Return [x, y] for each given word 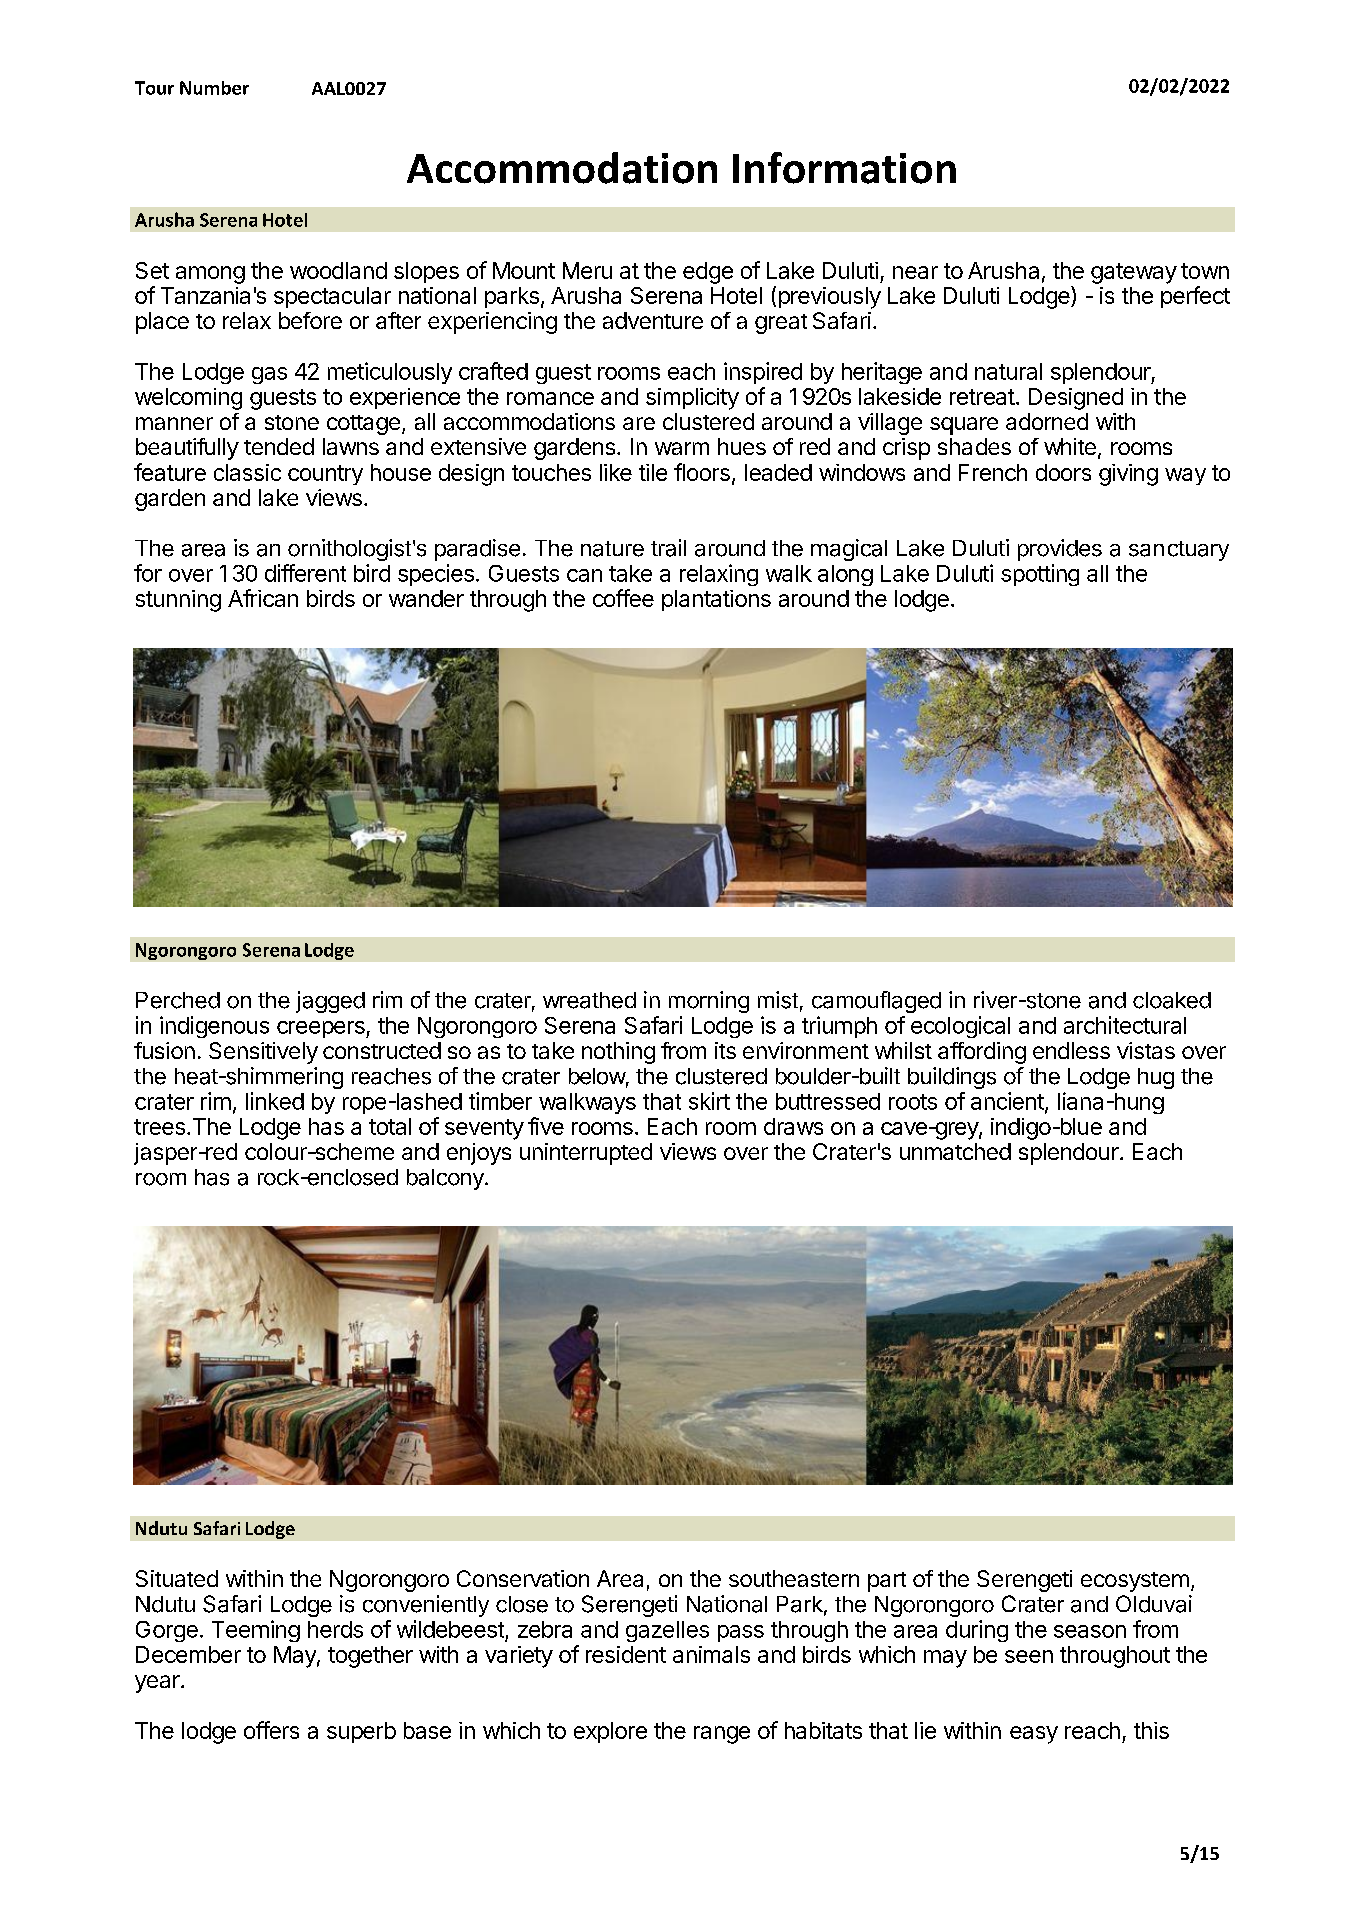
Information [844, 168]
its [725, 1050]
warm [682, 448]
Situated [177, 1578]
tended [279, 446]
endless [1071, 1050]
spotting [1040, 575]
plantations [716, 600]
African [263, 598]
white [1070, 446]
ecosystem [1135, 1582]
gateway [1134, 273]
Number [214, 88]
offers [271, 1730]
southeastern [794, 1578]
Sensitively [263, 1053]
